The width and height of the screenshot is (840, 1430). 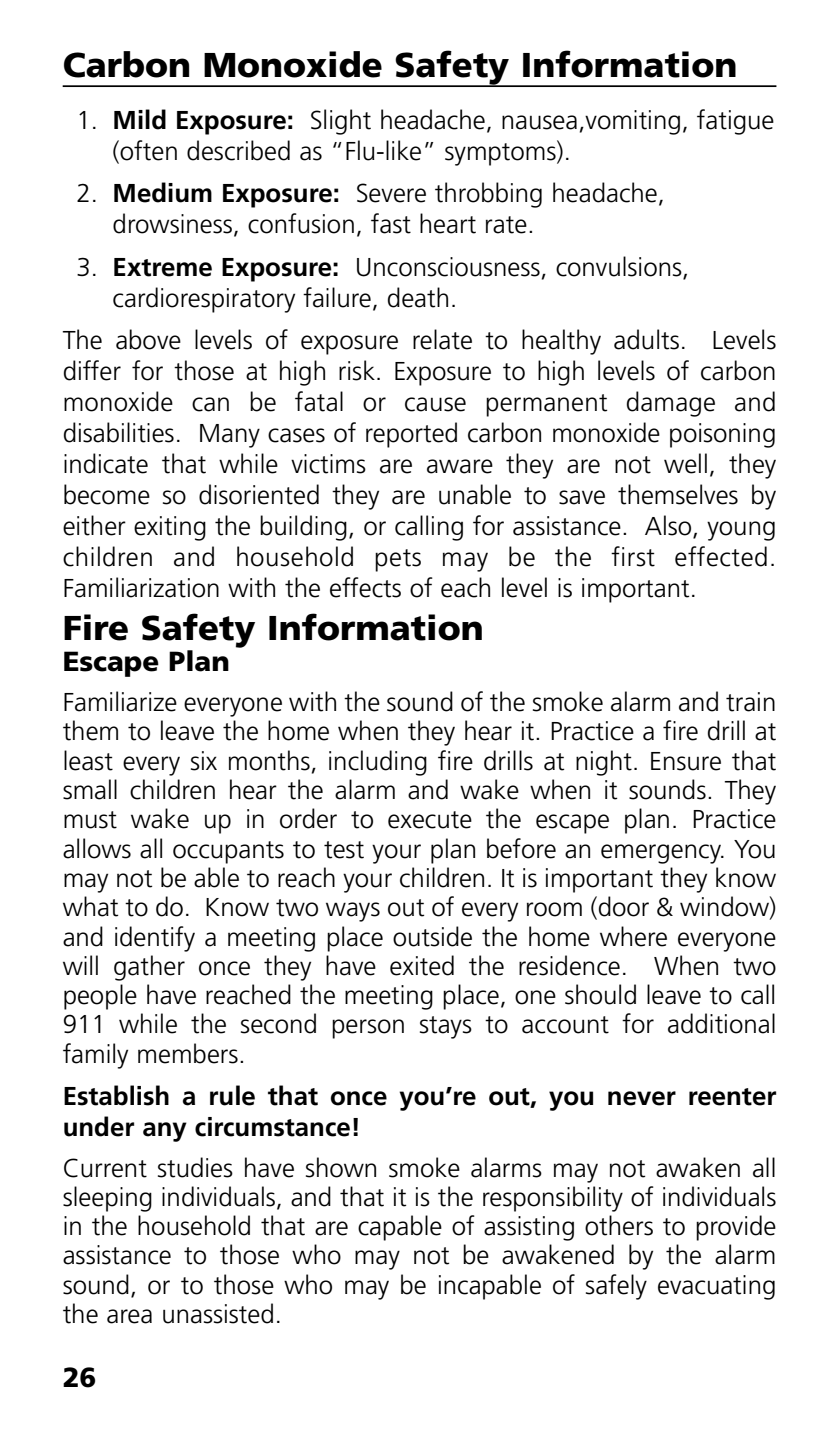 What do you see at coordinates (129, 1316) in the screenshot?
I see `area` at bounding box center [129, 1316].
